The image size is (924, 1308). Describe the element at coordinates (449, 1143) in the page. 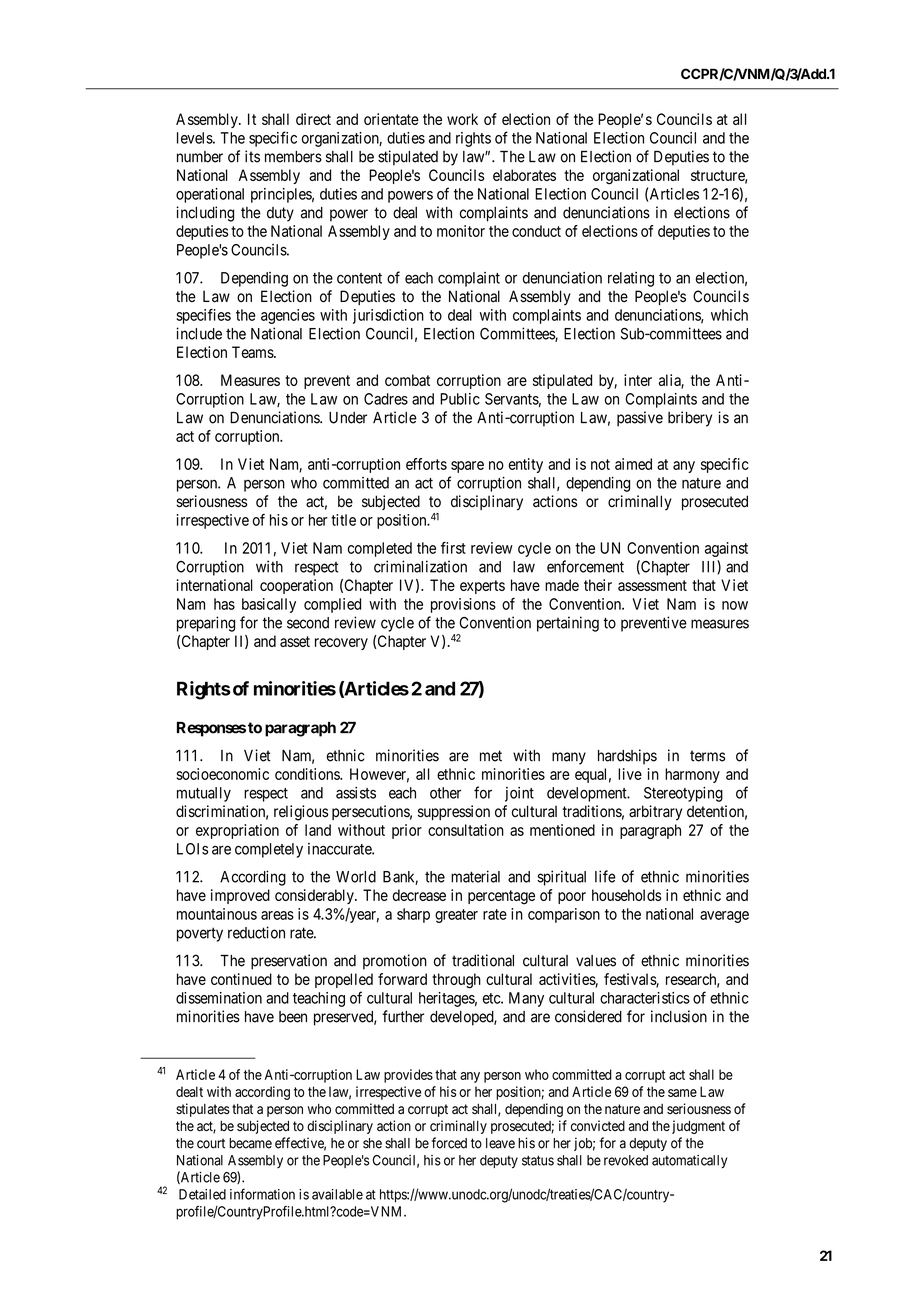

I see `forced` at that location.
